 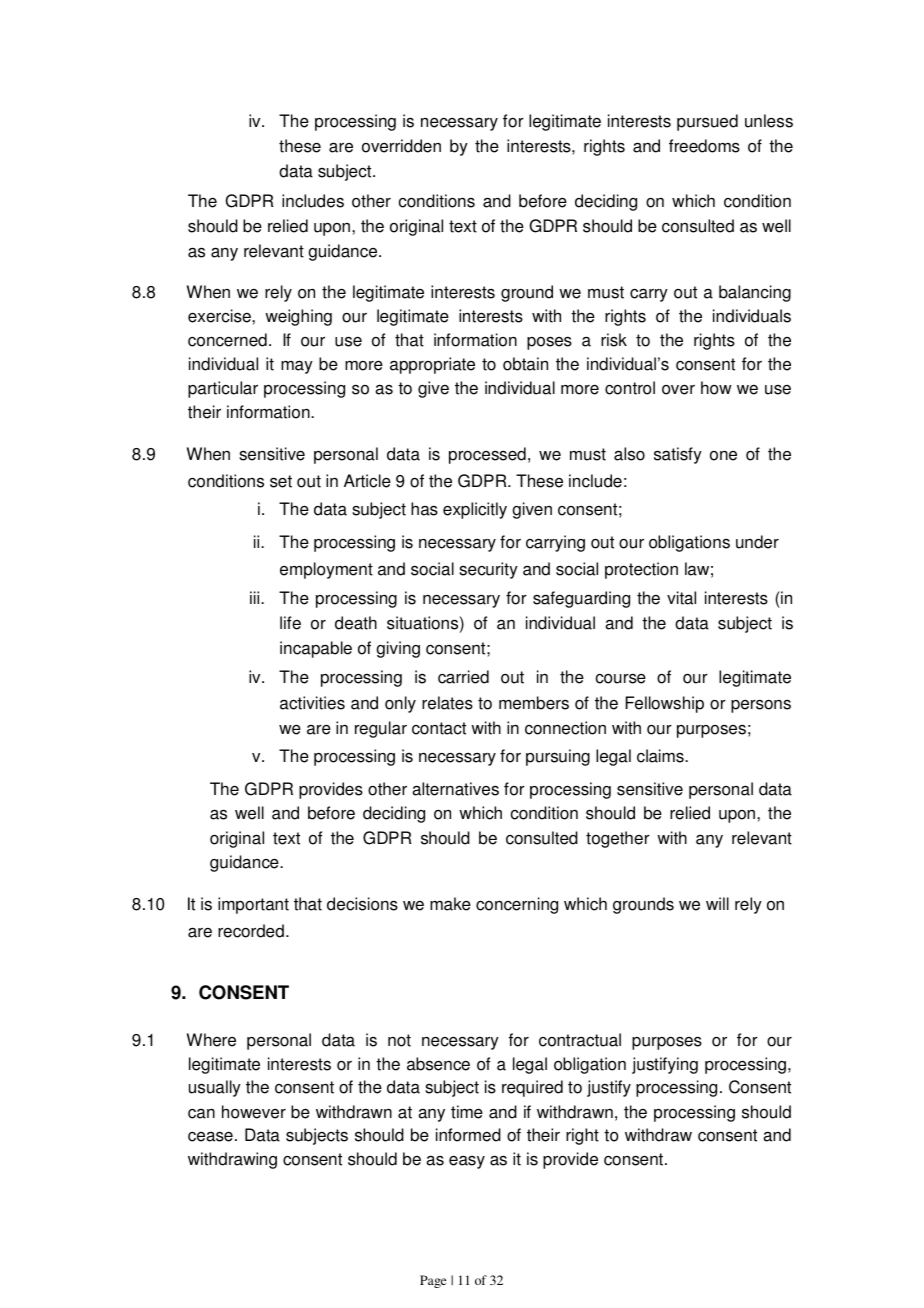 What do you see at coordinates (525, 364) in the screenshot?
I see `obtain` at bounding box center [525, 364].
